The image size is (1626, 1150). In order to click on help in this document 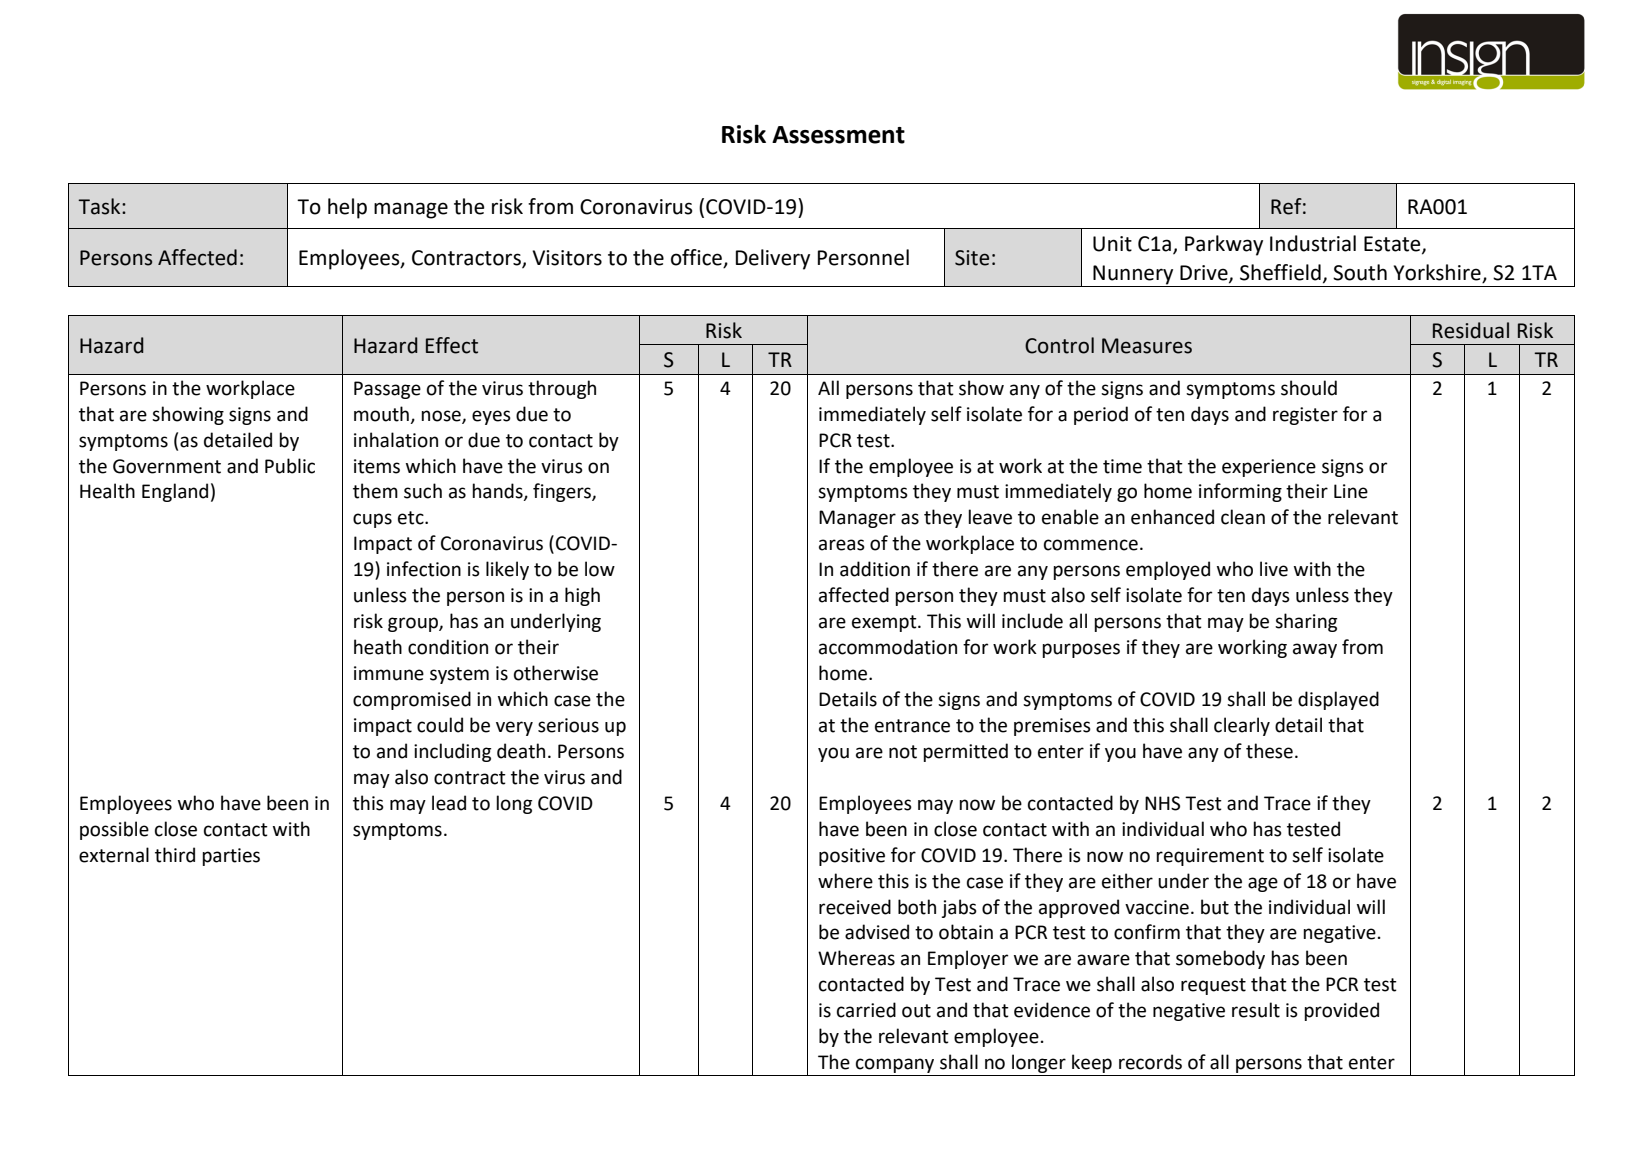, I will do `click(347, 208)`.
